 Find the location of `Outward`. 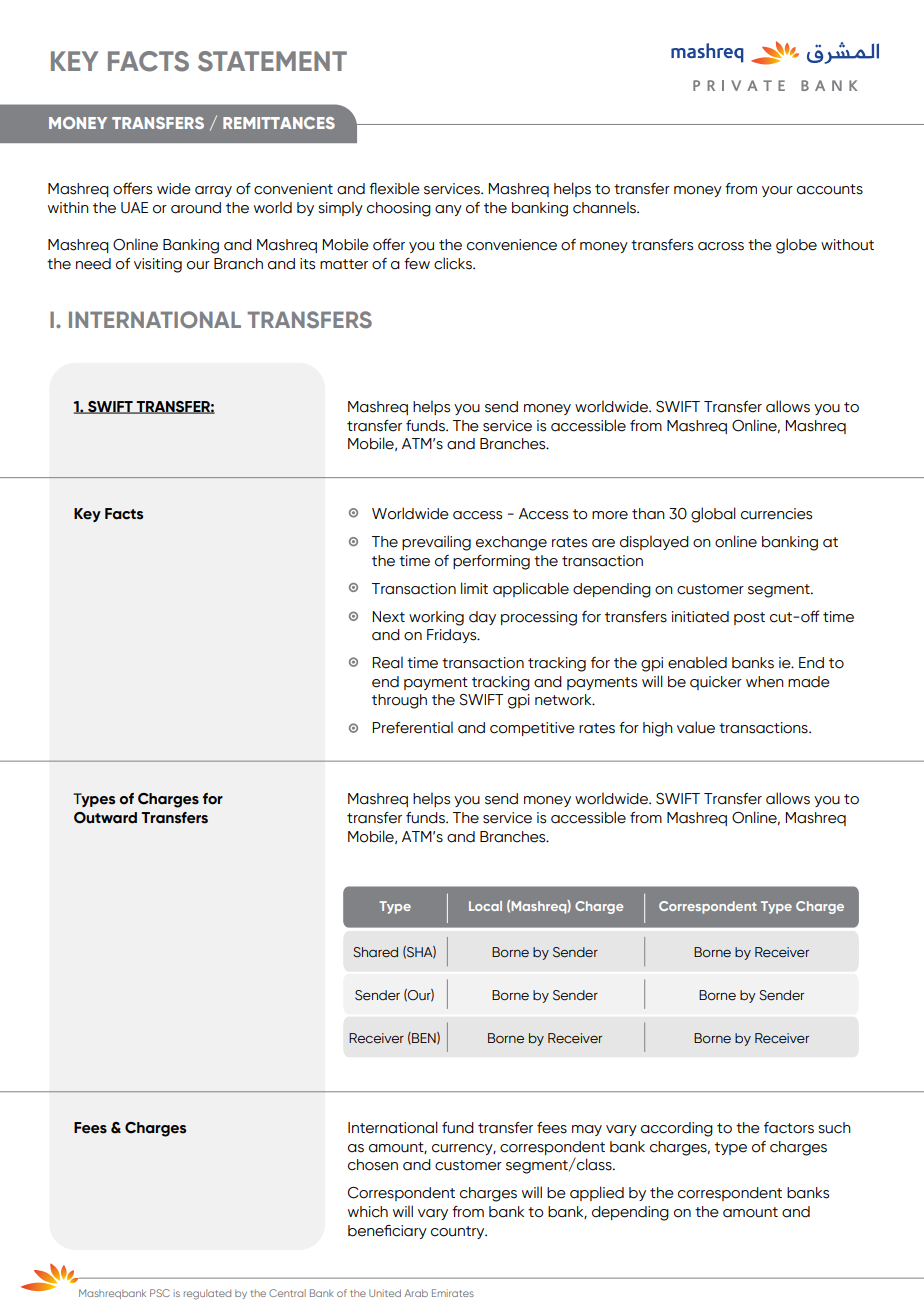

Outward is located at coordinates (105, 818).
